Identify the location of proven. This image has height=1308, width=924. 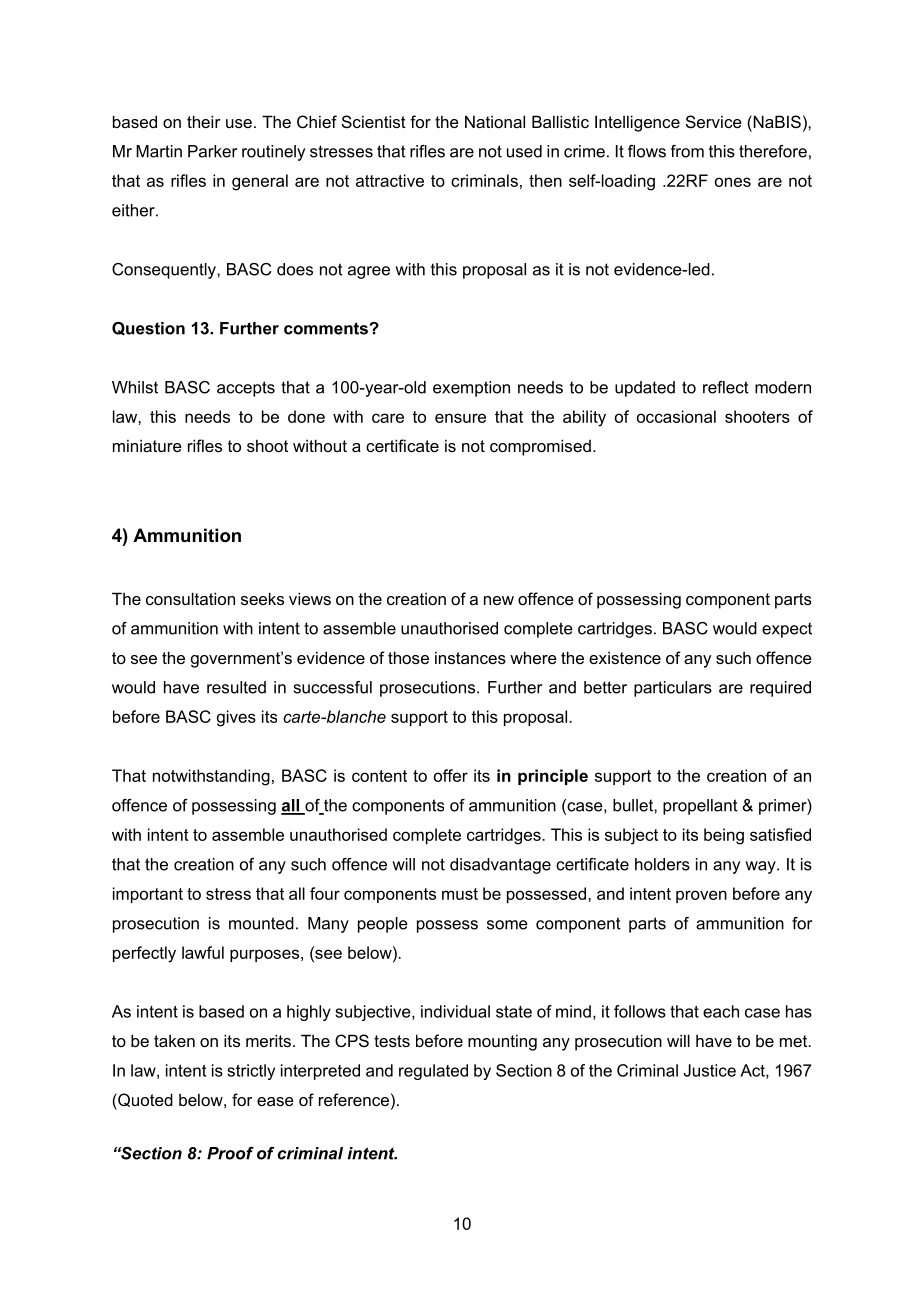
(701, 896).
